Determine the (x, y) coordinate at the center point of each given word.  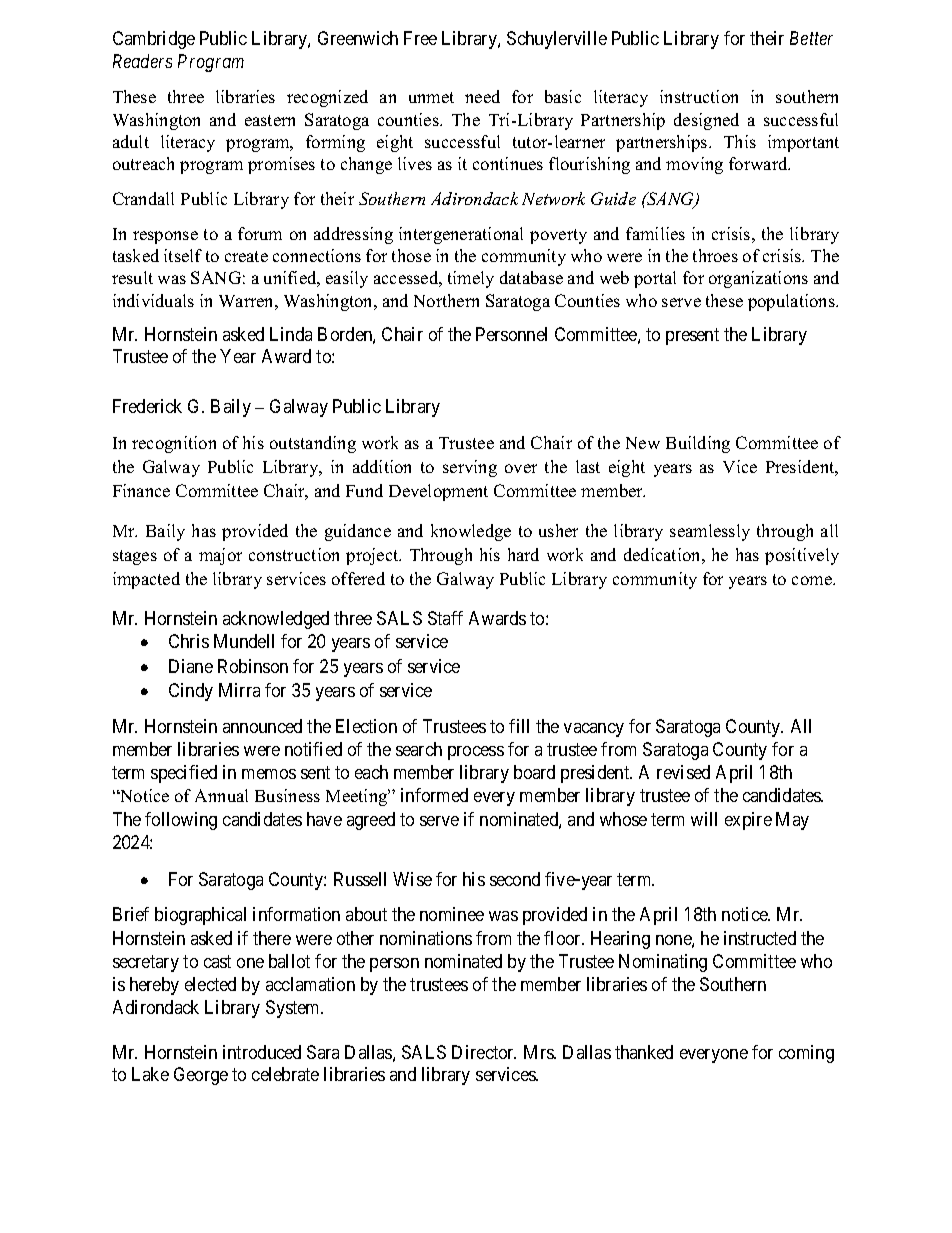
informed (434, 795)
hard (523, 554)
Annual (221, 795)
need (482, 96)
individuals (153, 300)
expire (748, 821)
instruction (699, 96)
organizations (758, 279)
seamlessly (710, 532)
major (220, 556)
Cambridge (154, 40)
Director (484, 1052)
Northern (446, 300)
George (201, 1076)
